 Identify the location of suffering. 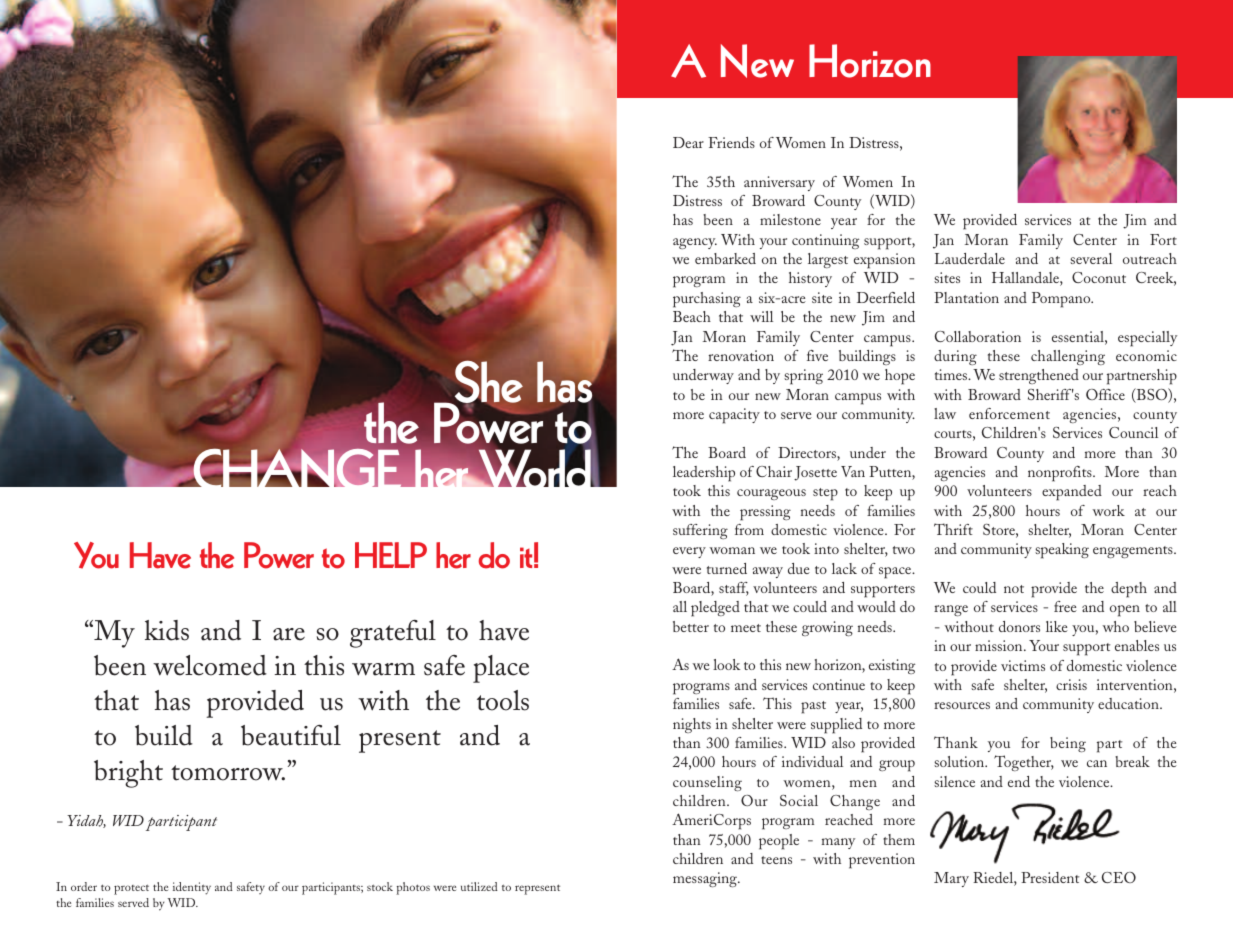
(700, 531).
